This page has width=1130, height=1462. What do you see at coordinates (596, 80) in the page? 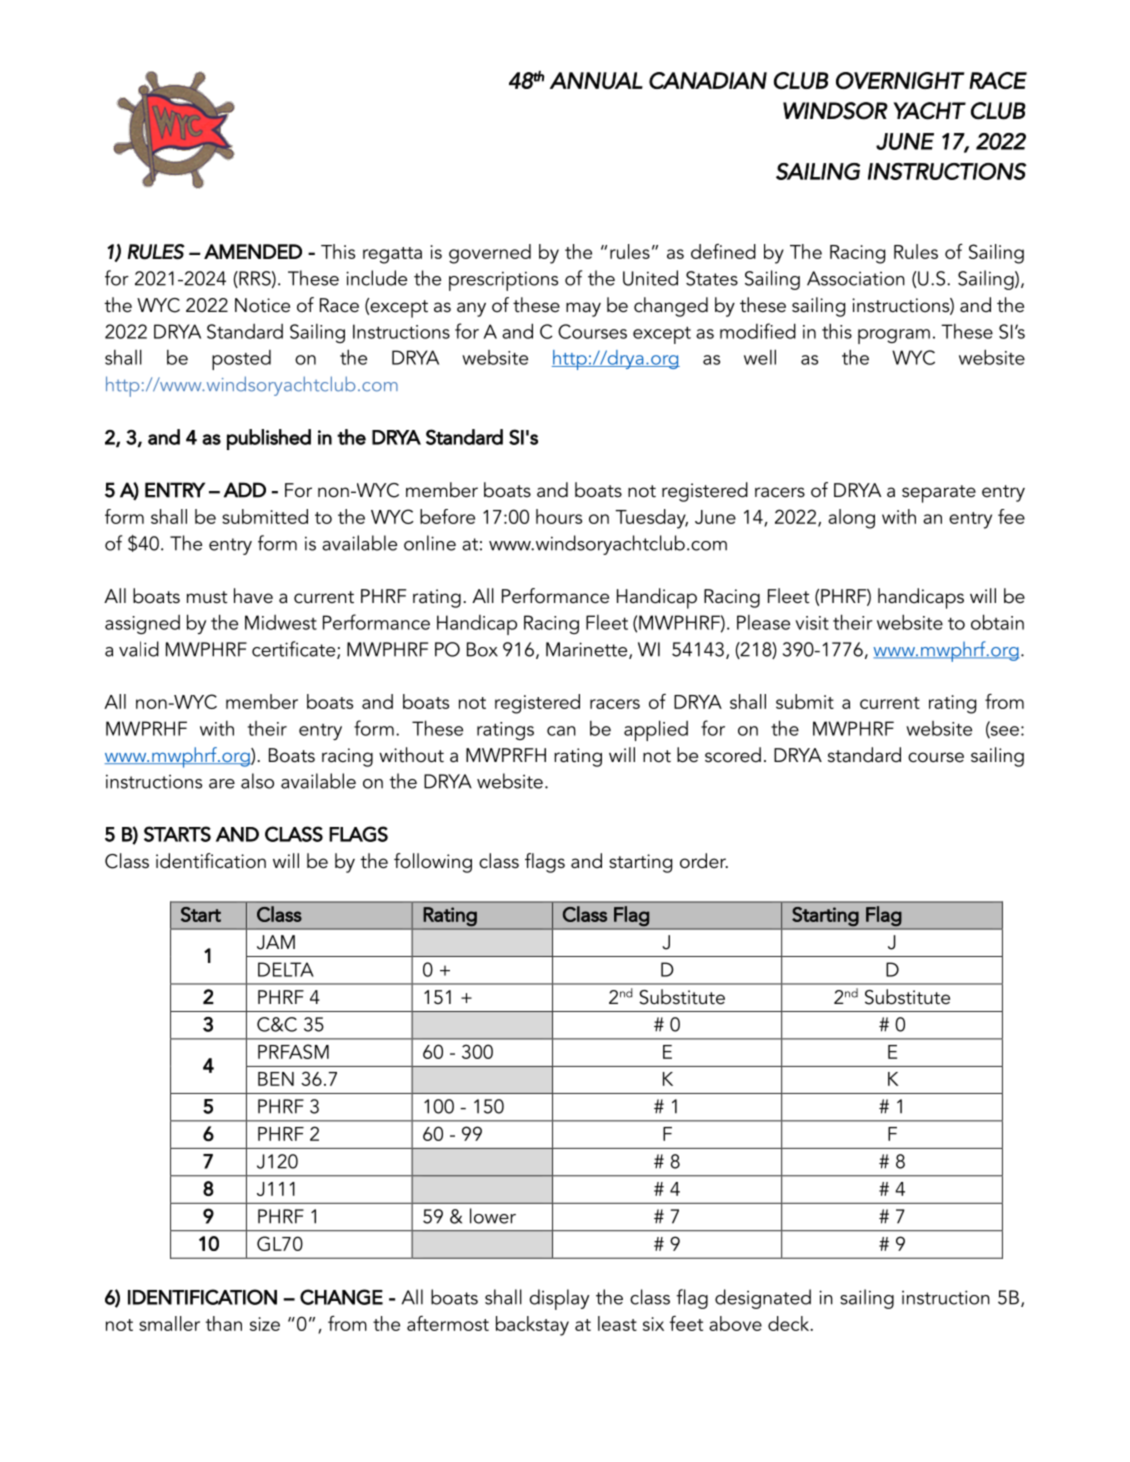
I see `ANNUAL` at bounding box center [596, 80].
